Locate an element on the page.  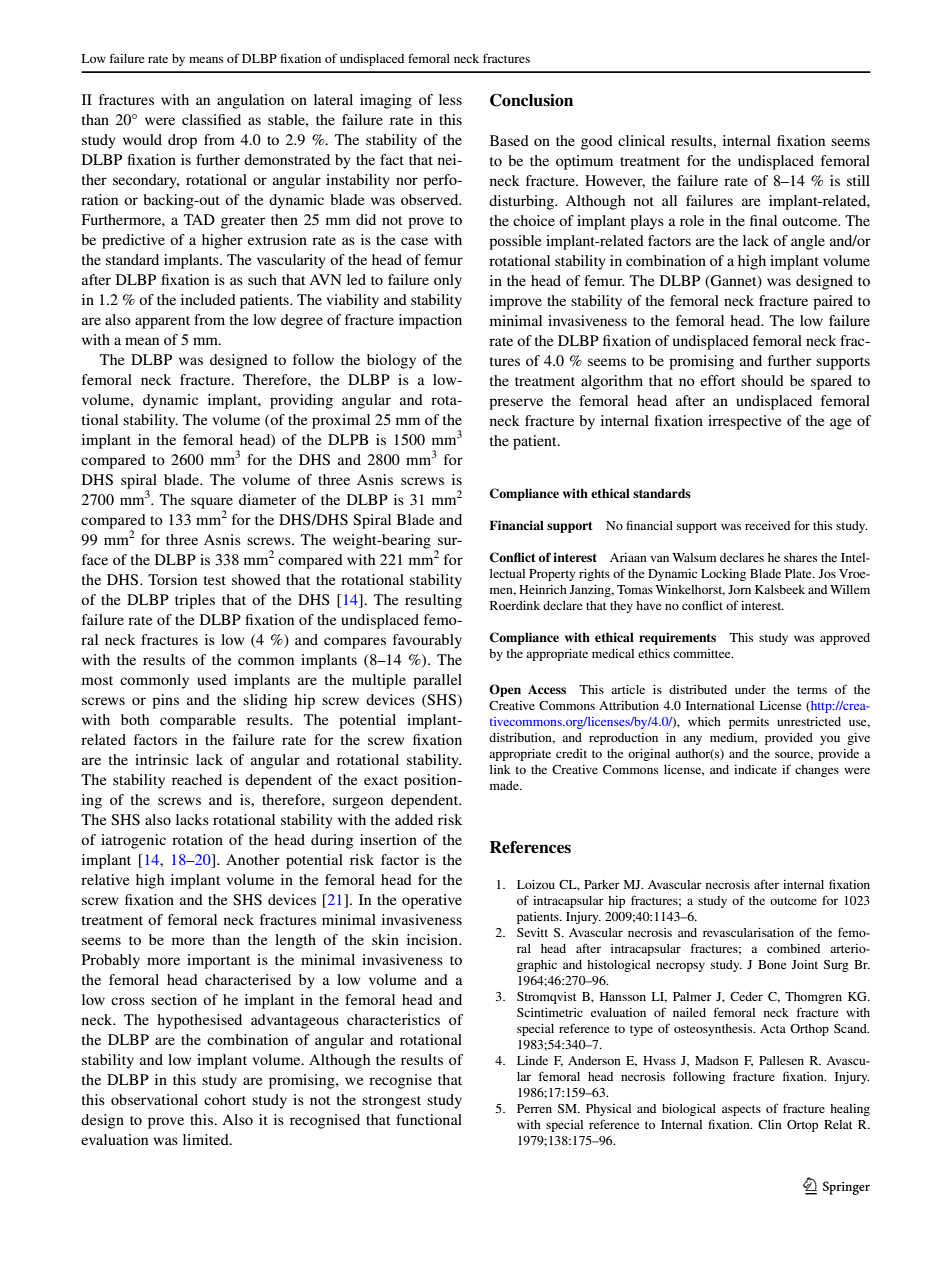
aspects is located at coordinates (741, 1110).
